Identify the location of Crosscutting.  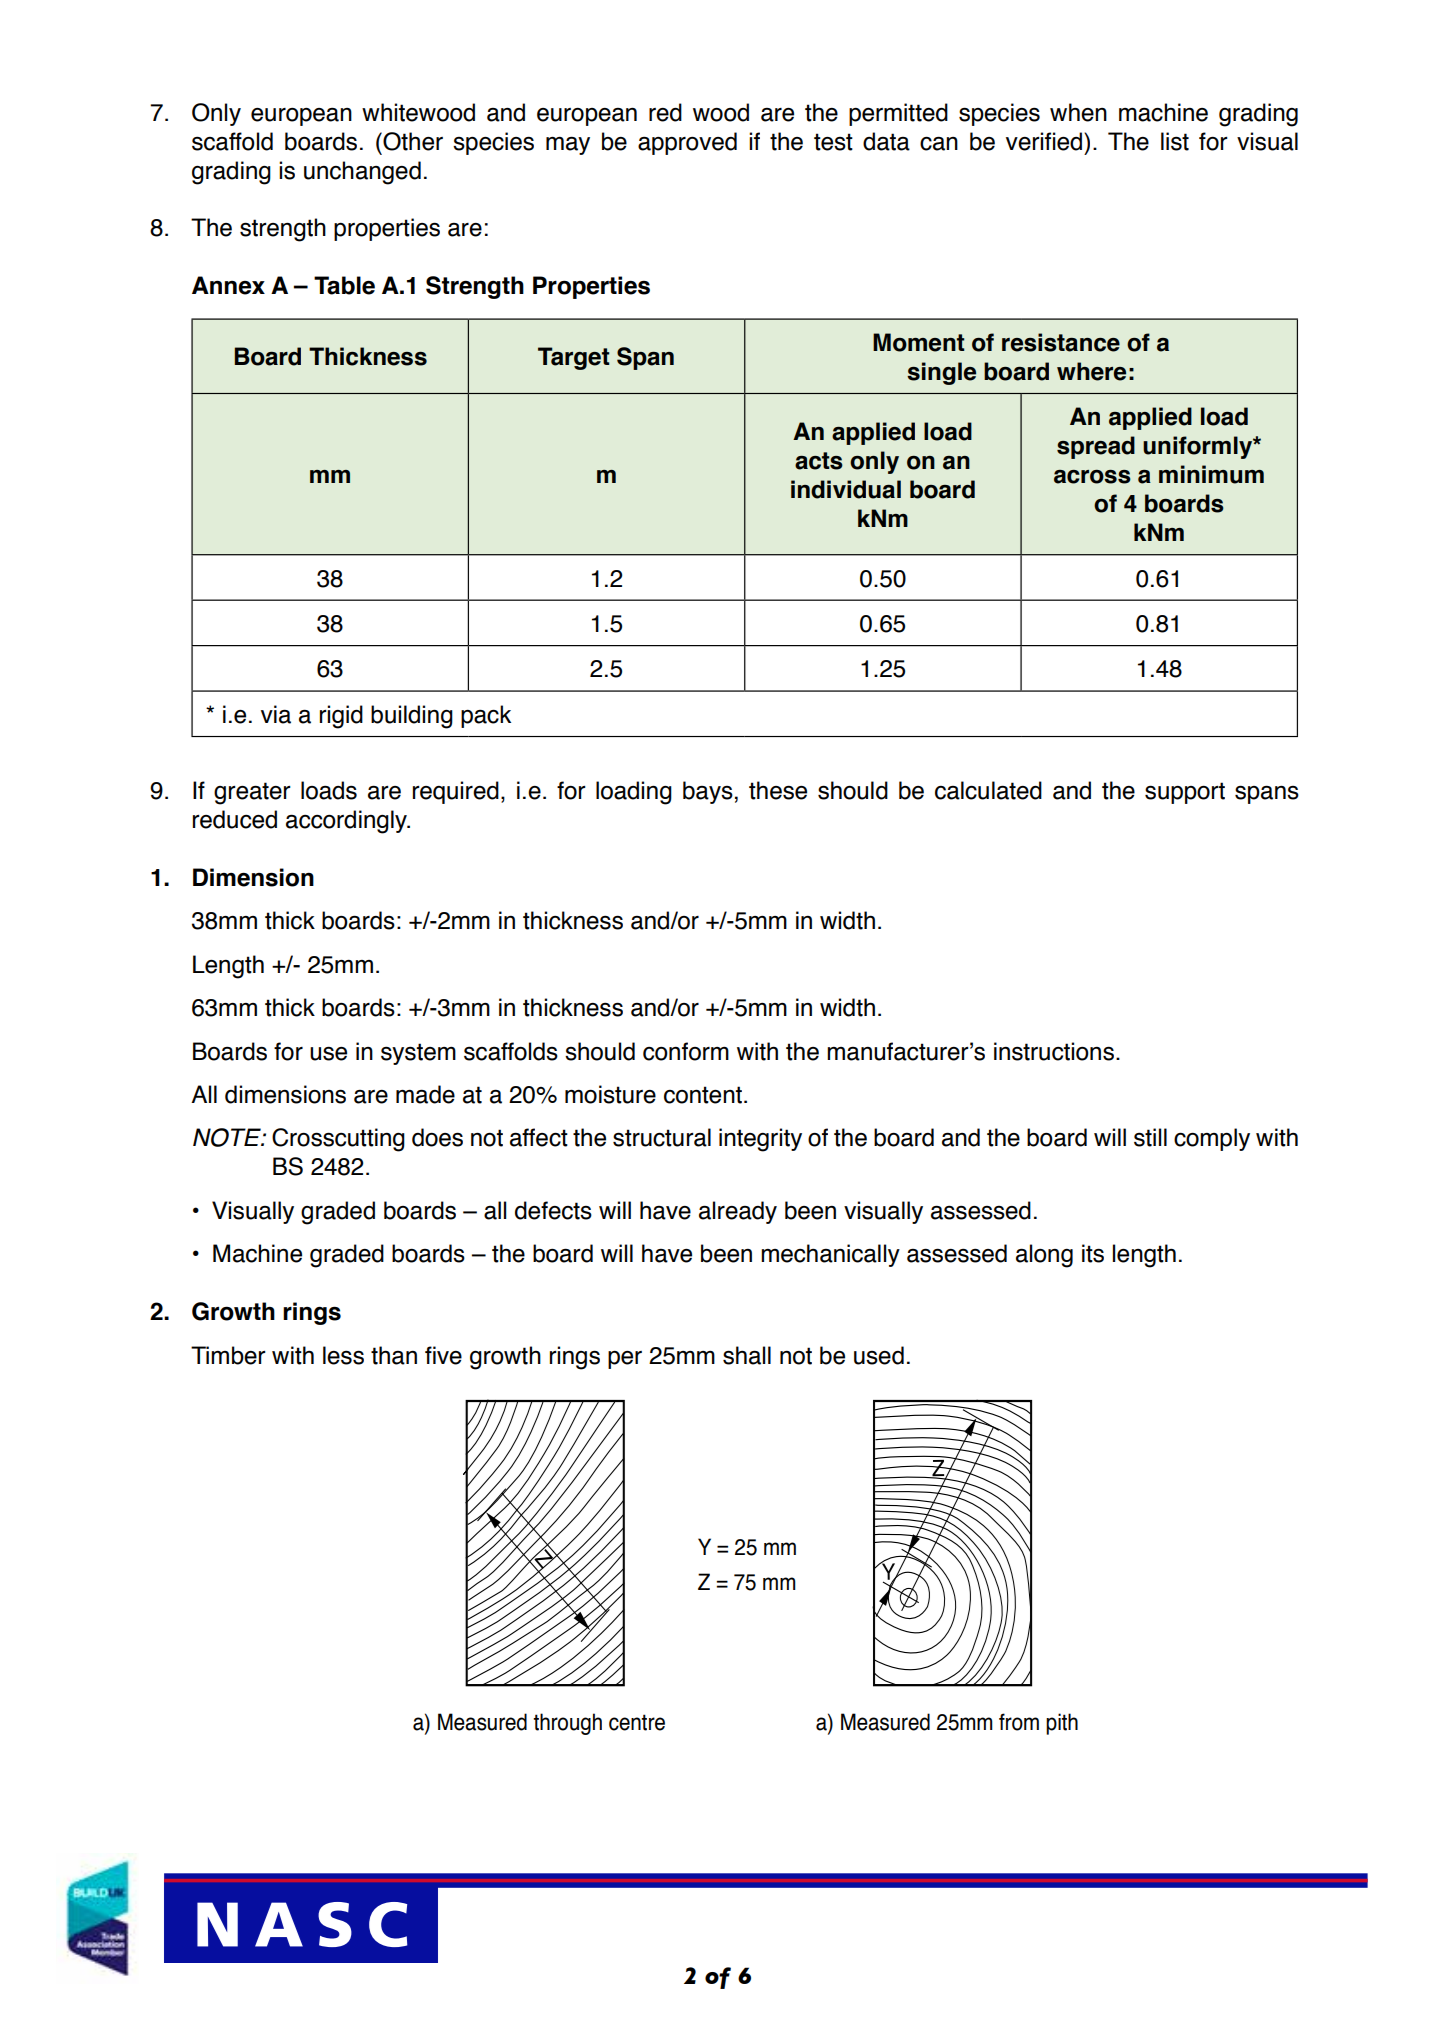
(338, 1140).
